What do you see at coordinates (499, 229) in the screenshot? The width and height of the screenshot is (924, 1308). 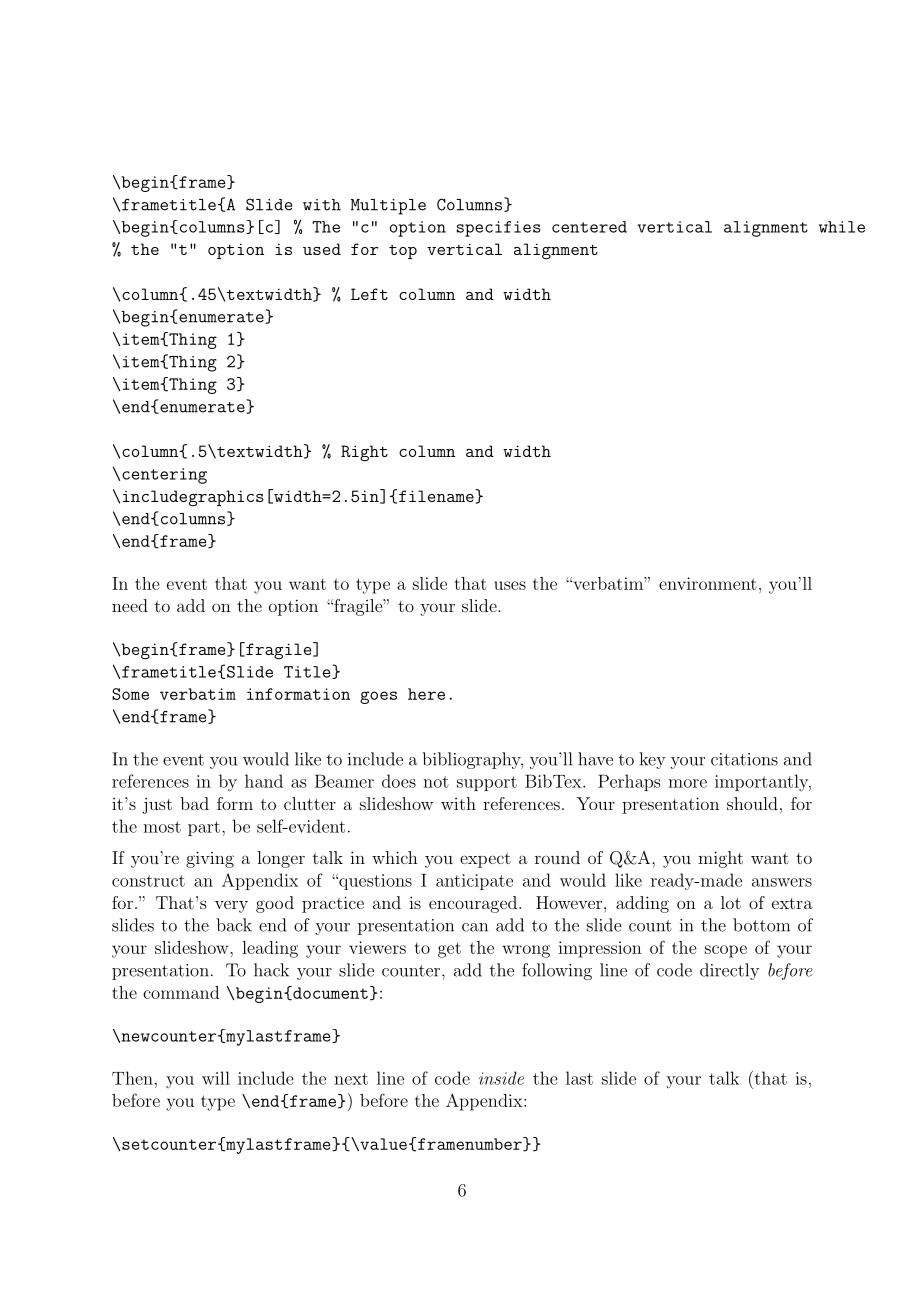 I see `specifies` at bounding box center [499, 229].
